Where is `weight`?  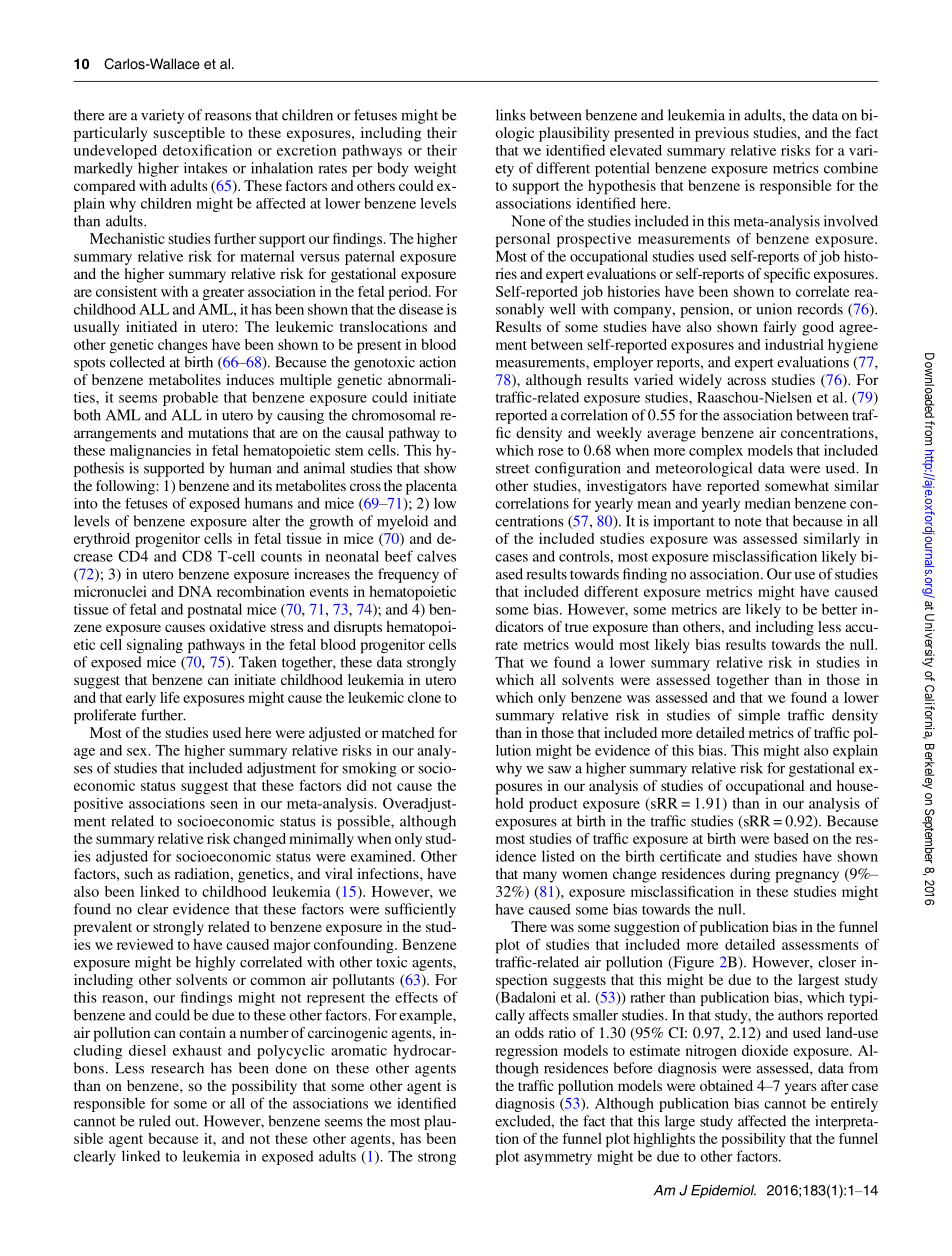
weight is located at coordinates (435, 169).
